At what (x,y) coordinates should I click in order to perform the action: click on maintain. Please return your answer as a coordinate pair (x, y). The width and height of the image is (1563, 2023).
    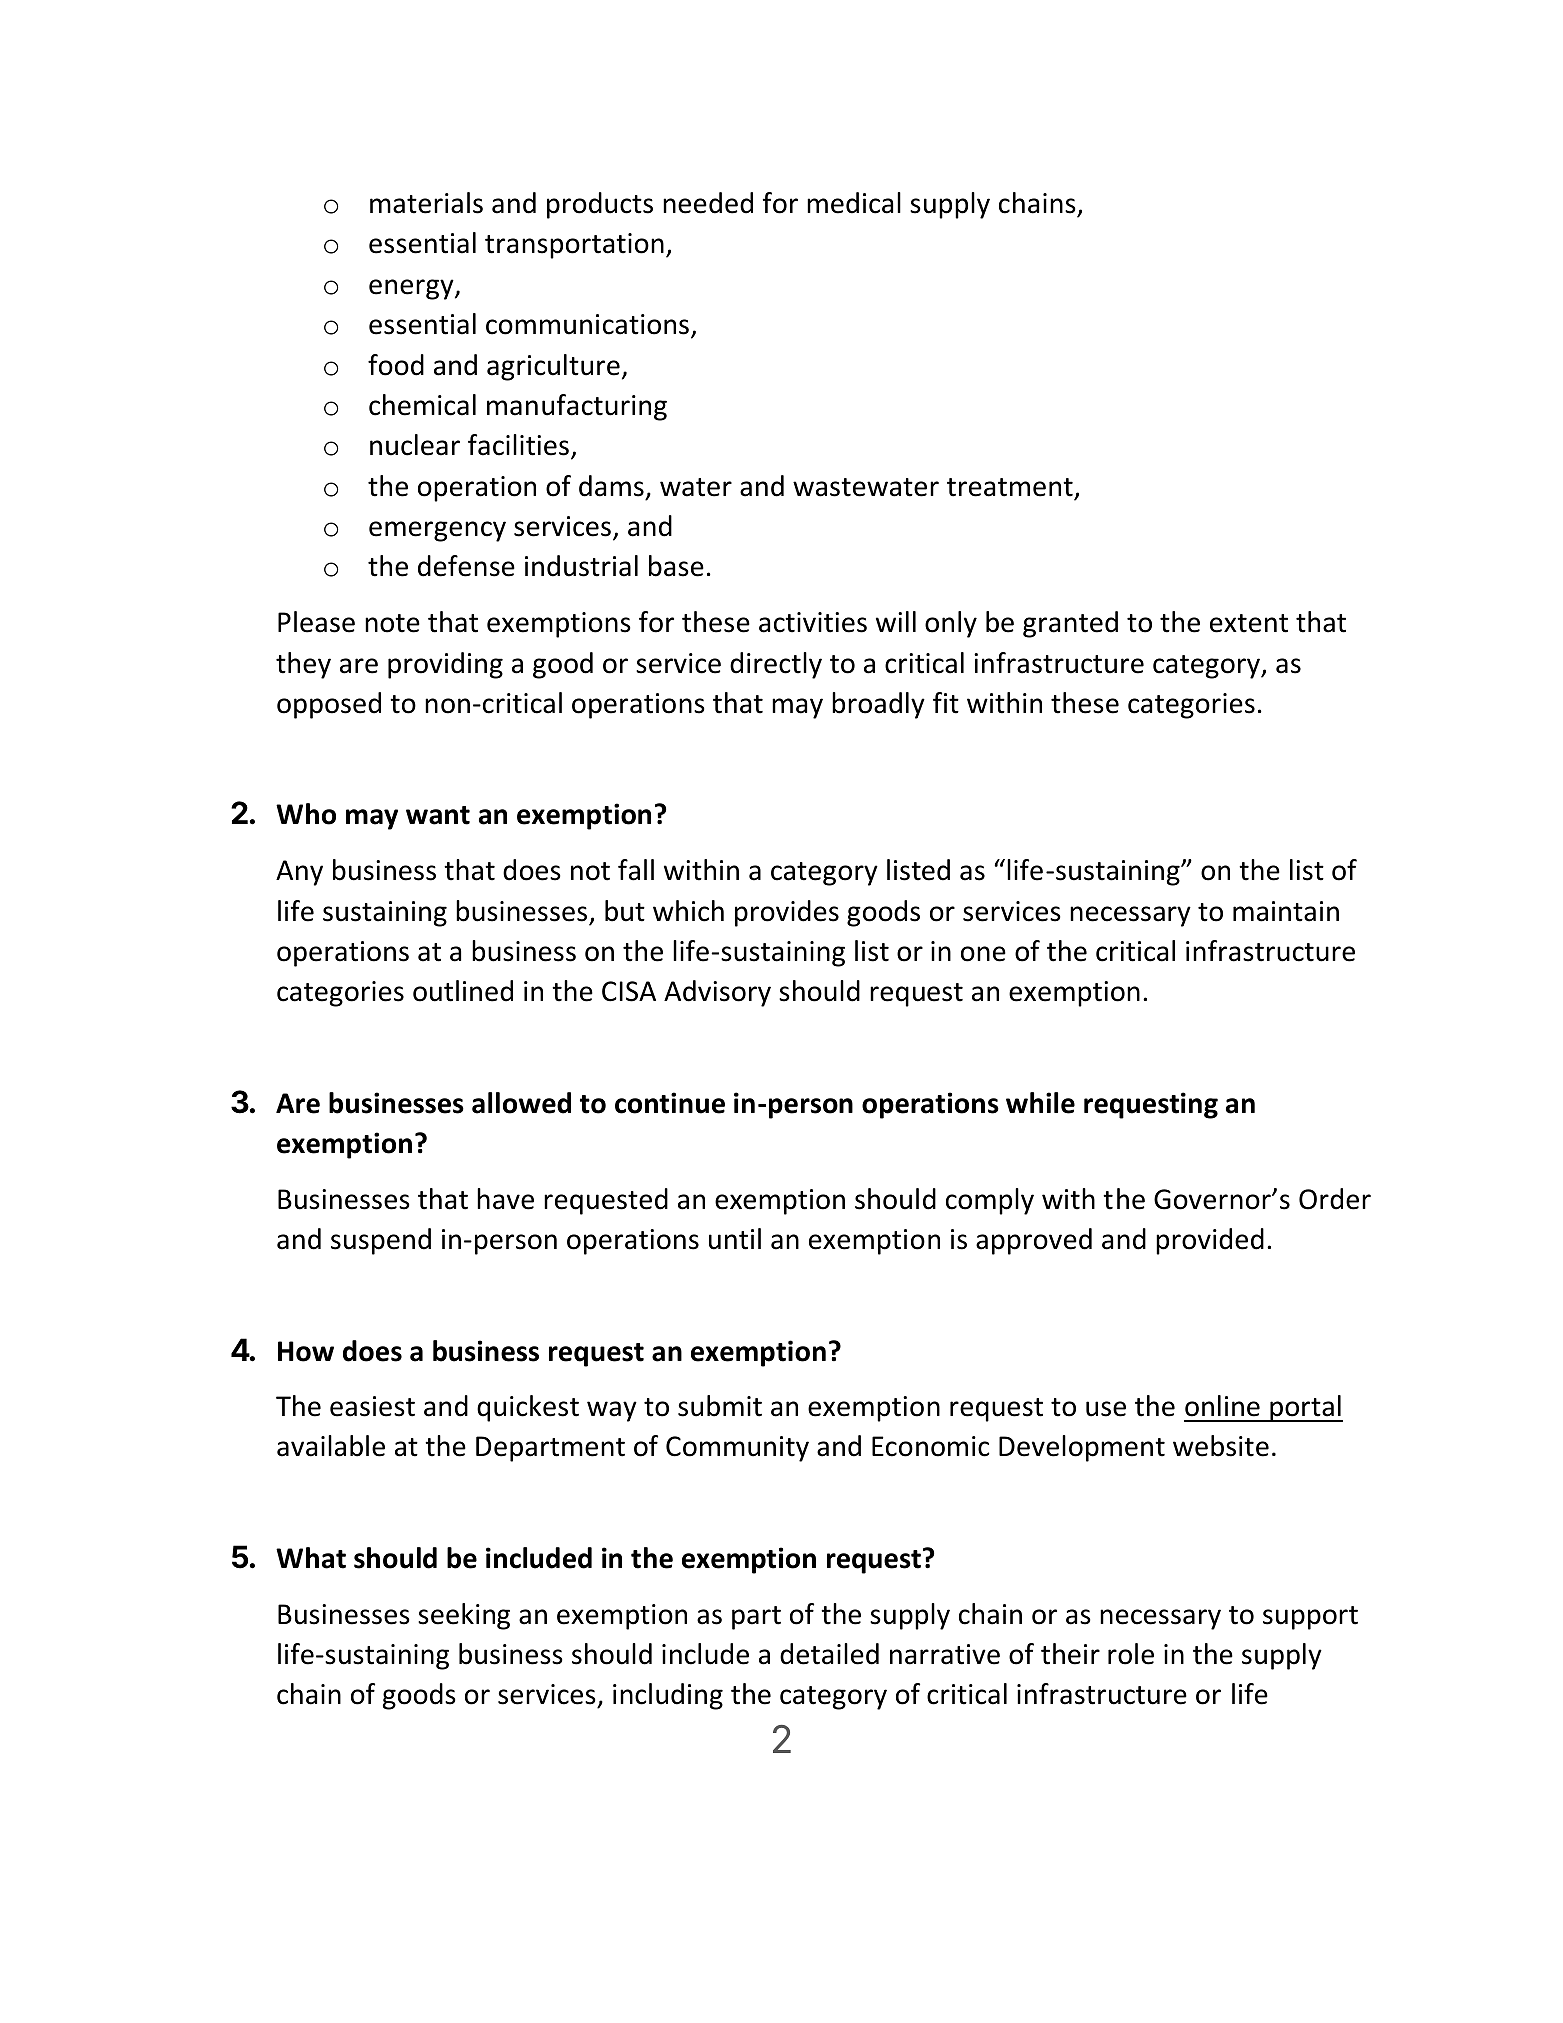
    Looking at the image, I should click on (1286, 911).
